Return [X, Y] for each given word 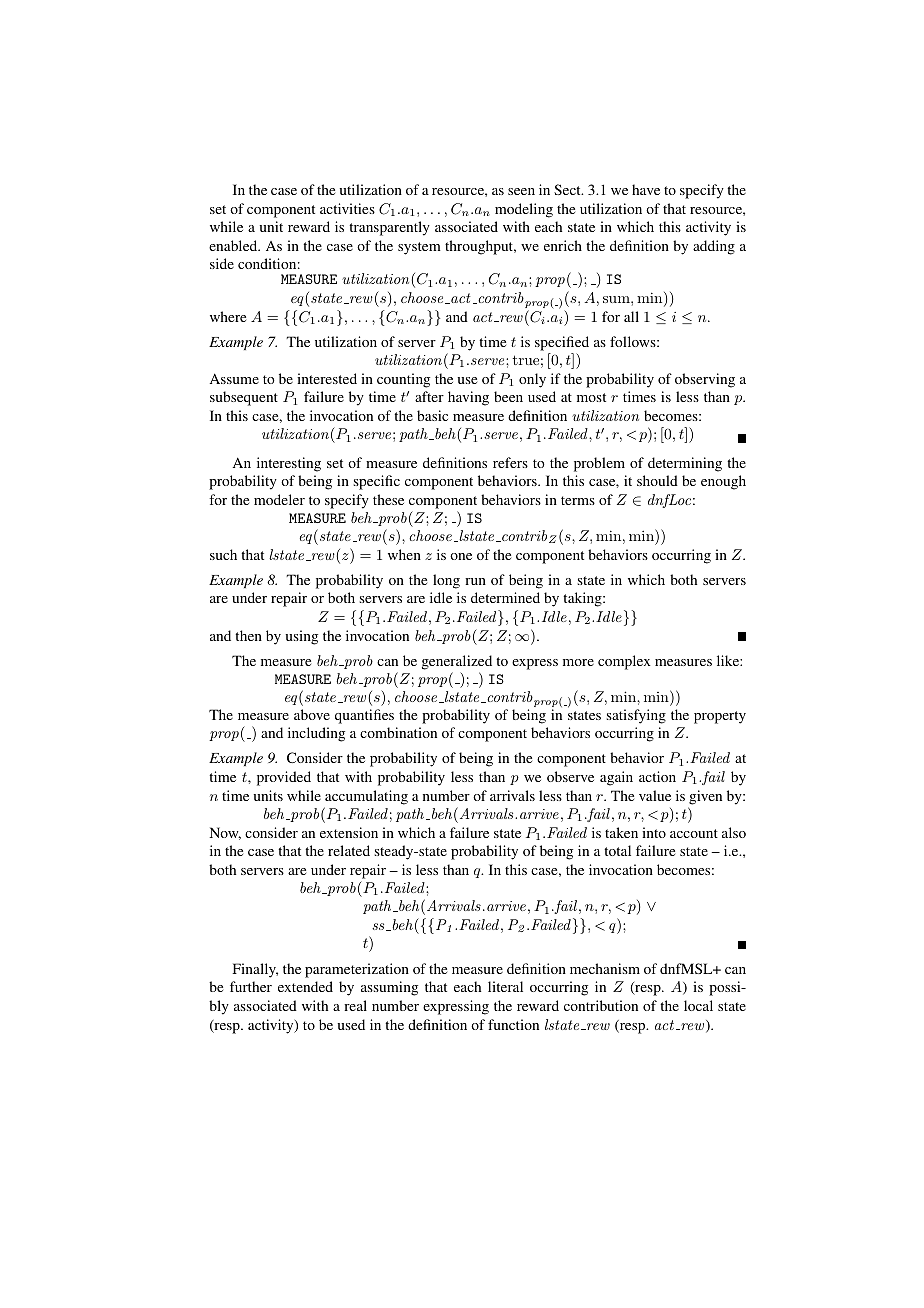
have [646, 189]
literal [505, 986]
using [301, 637]
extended [305, 986]
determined [505, 597]
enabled [234, 245]
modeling [524, 210]
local [698, 1005]
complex [624, 662]
